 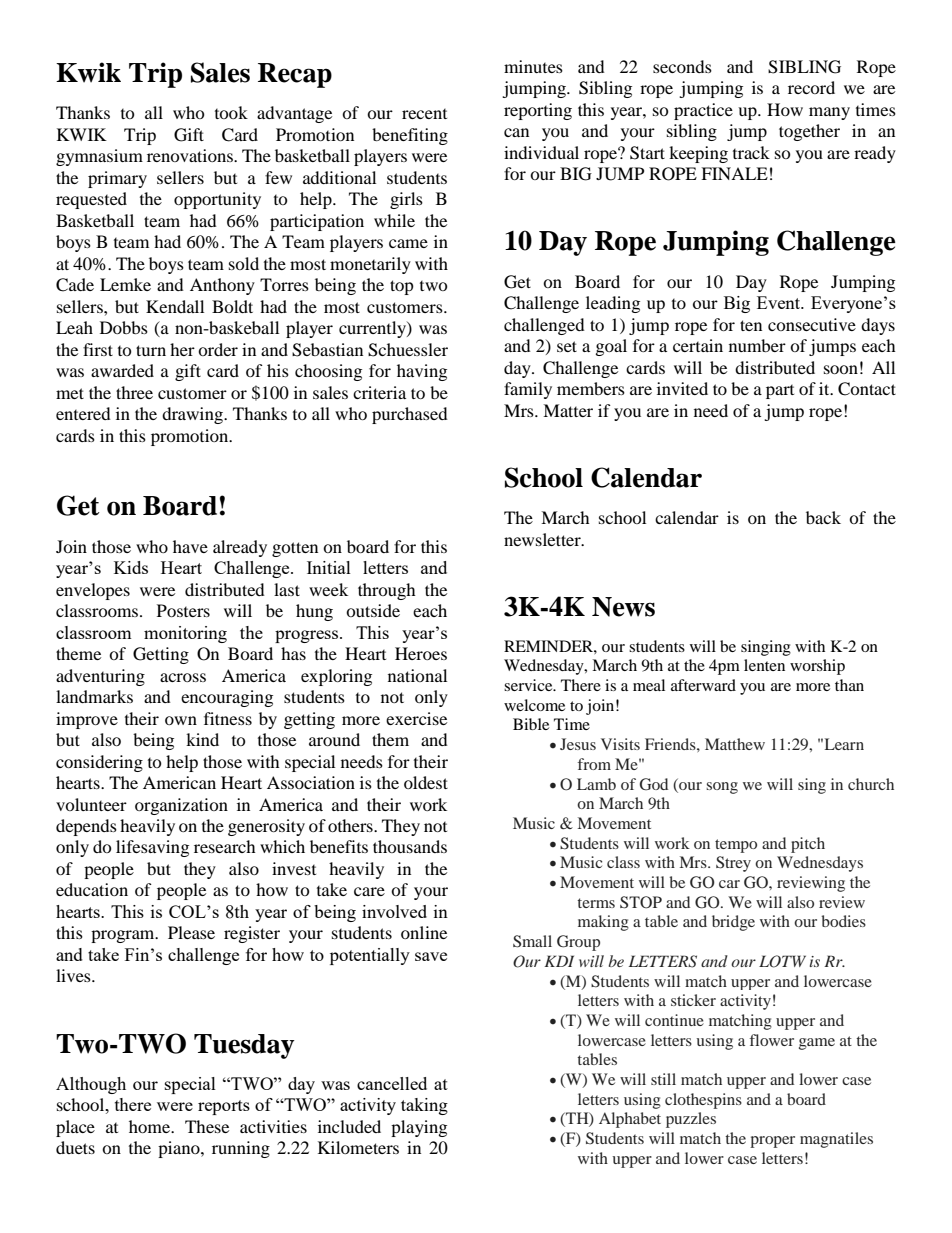 I want to click on recent, so click(x=424, y=114).
